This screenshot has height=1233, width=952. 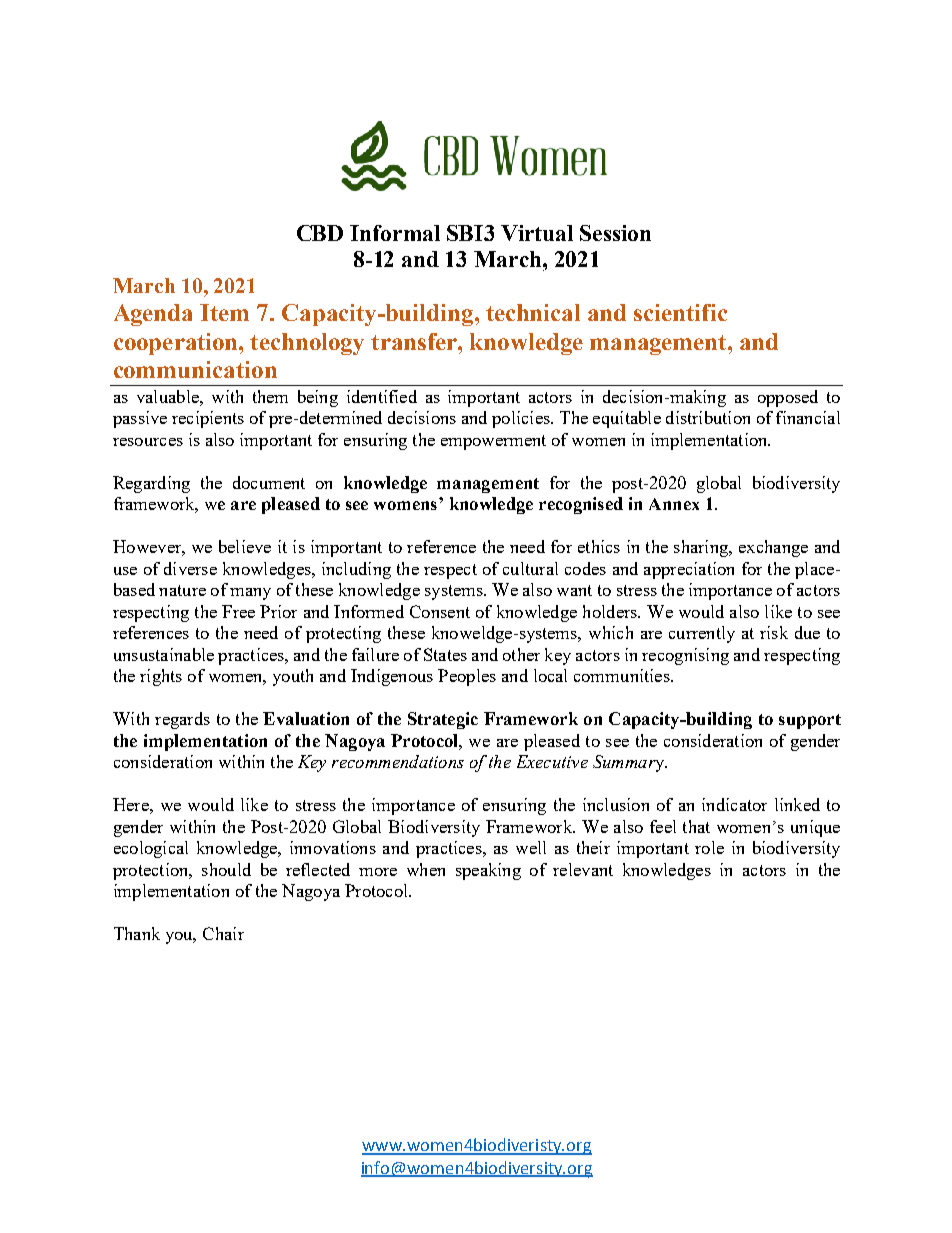 I want to click on Session, so click(x=615, y=233).
